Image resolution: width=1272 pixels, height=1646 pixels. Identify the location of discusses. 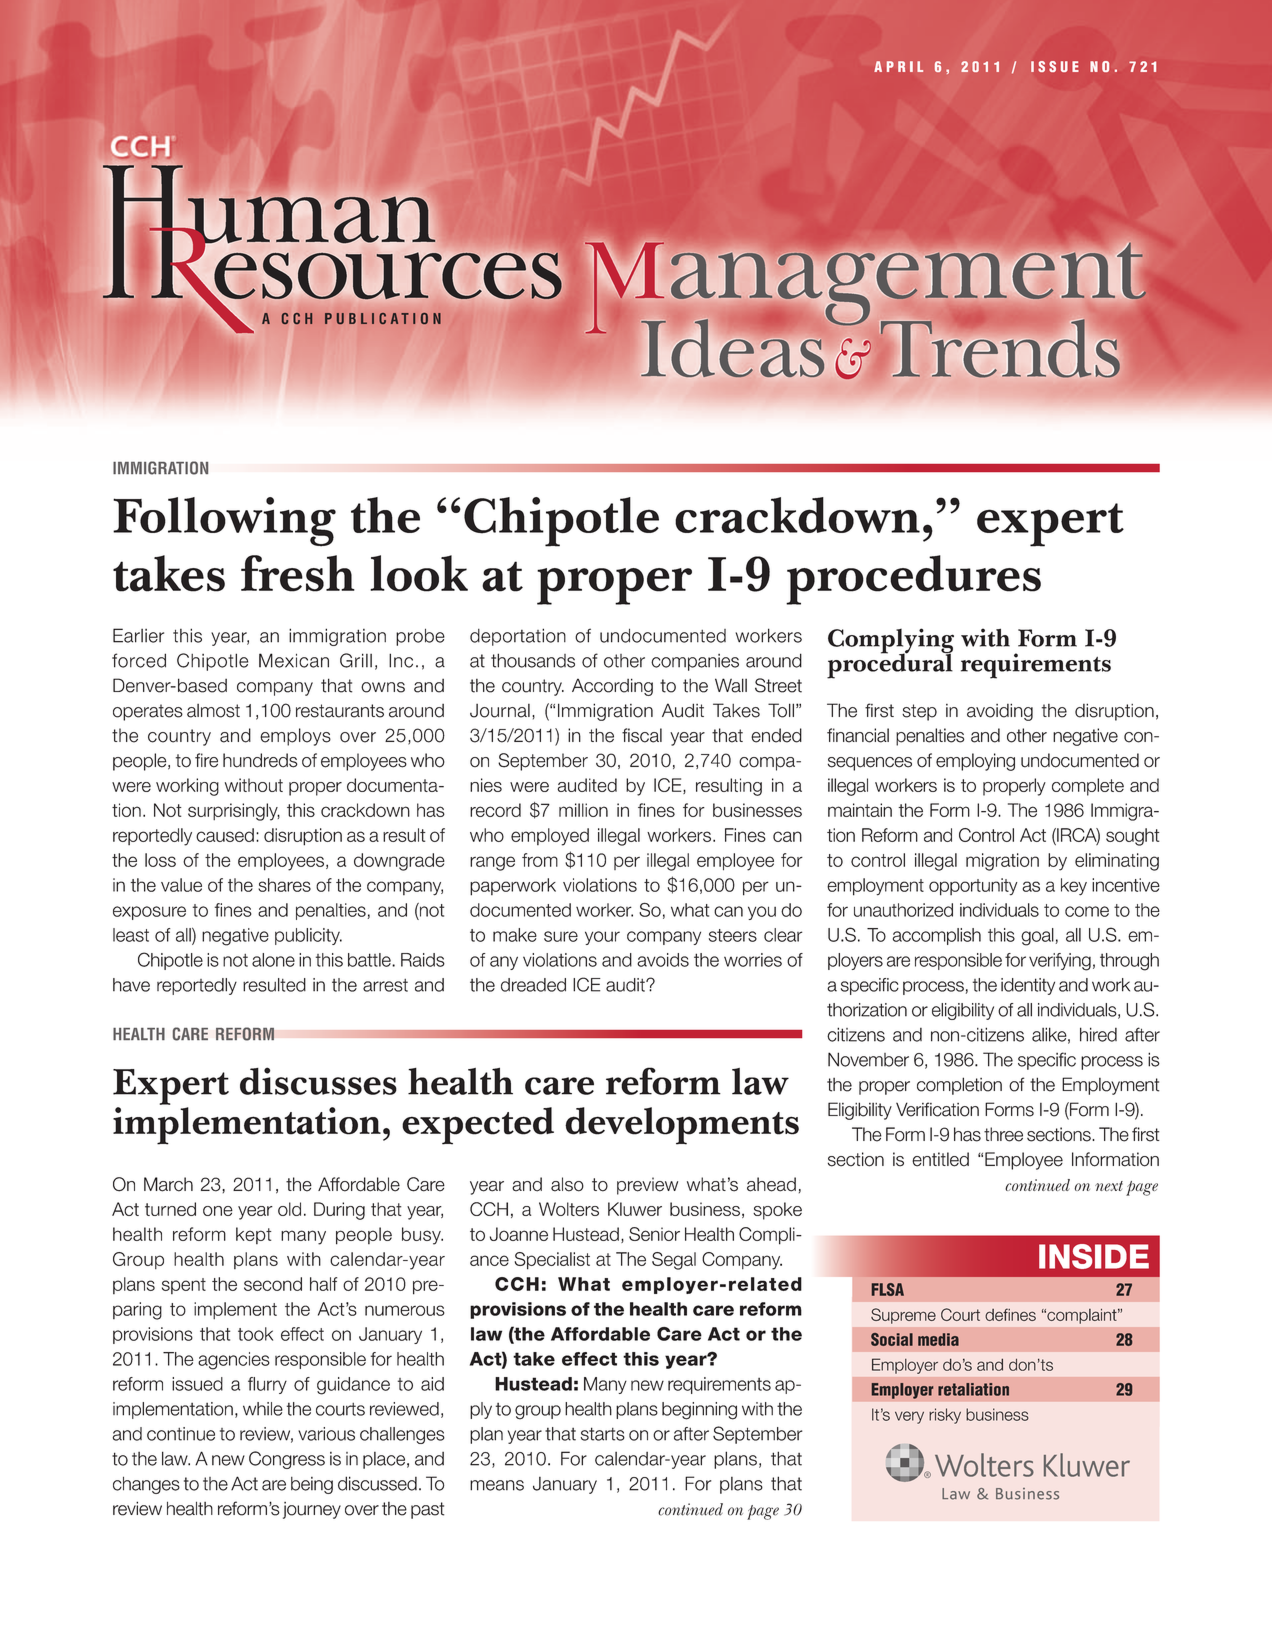
(318, 1081).
